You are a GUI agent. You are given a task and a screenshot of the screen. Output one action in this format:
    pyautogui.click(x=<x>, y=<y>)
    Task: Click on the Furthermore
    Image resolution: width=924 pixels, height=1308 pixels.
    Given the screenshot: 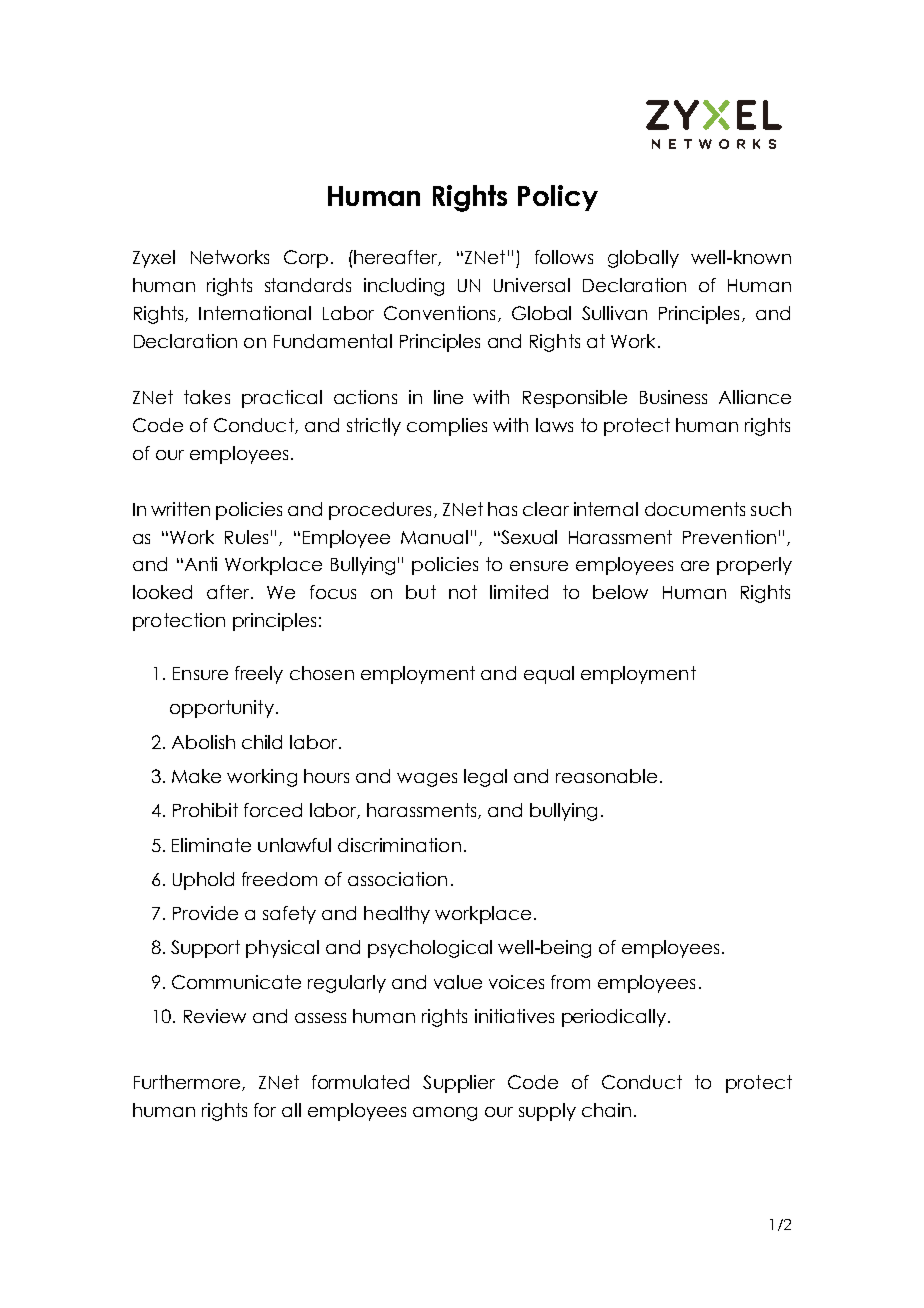 What is the action you would take?
    pyautogui.click(x=187, y=1082)
